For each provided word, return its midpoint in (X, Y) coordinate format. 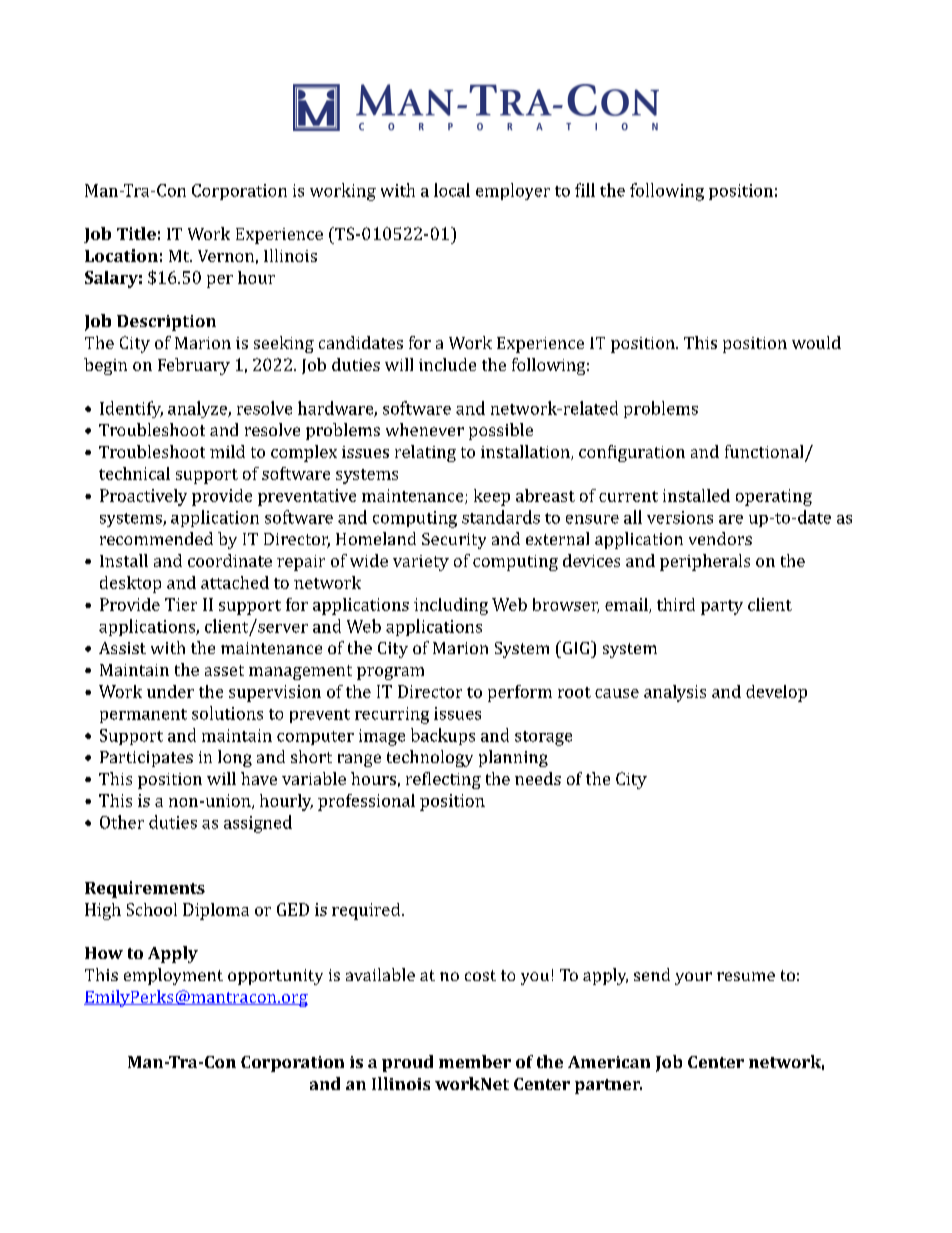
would (816, 342)
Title (136, 233)
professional (366, 802)
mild (227, 451)
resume (746, 976)
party (722, 607)
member (475, 1061)
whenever (425, 429)
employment (173, 976)
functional (765, 453)
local (452, 190)
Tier (181, 604)
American (609, 1062)
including (451, 606)
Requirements (145, 889)
